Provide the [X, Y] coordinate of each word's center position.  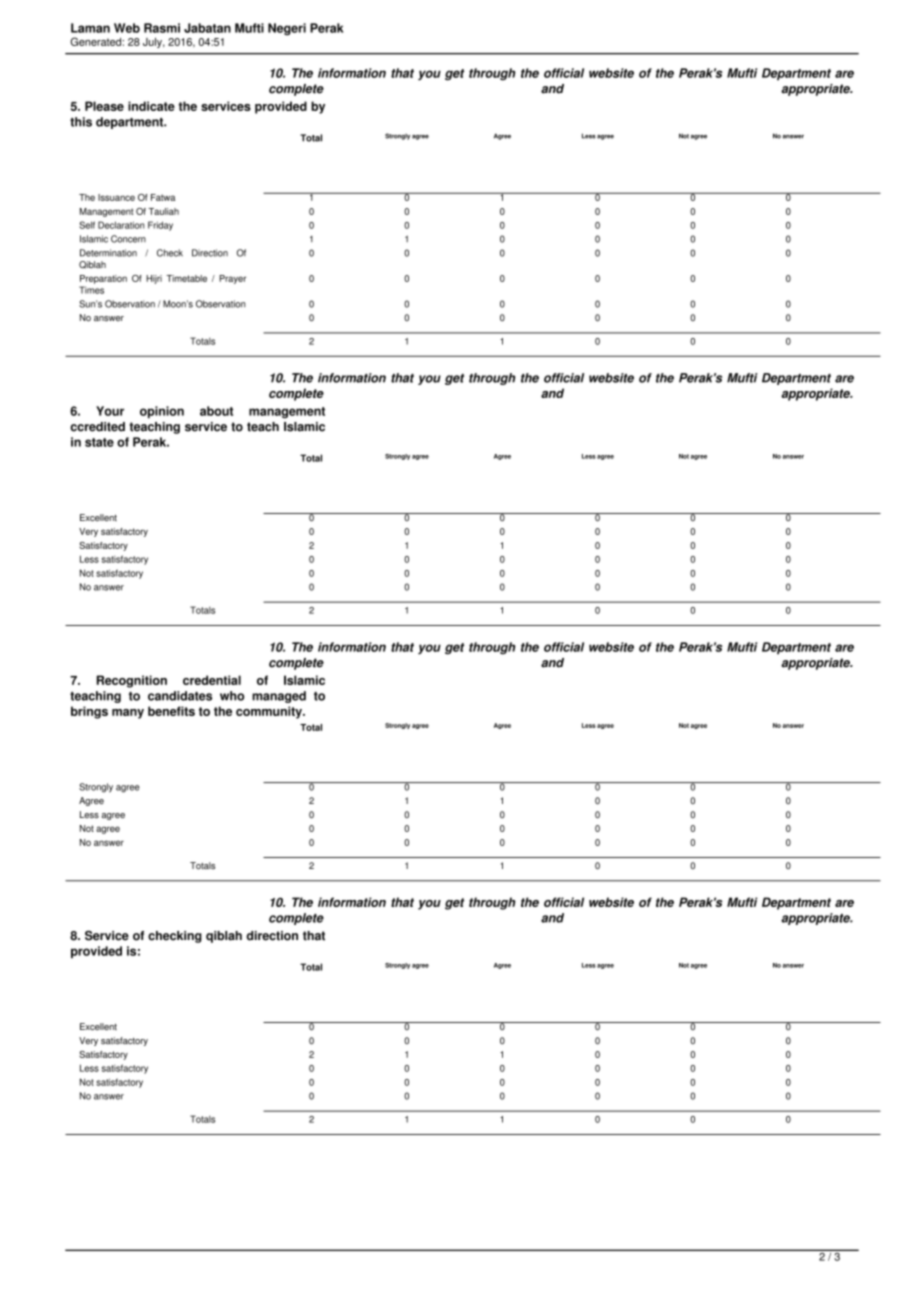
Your [110, 411]
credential [212, 680]
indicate [151, 106]
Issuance [116, 197]
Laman [90, 28]
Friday [160, 226]
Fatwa [163, 197]
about [216, 411]
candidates [180, 696]
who [232, 696]
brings [89, 712]
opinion [162, 412]
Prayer [232, 279]
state [99, 442]
